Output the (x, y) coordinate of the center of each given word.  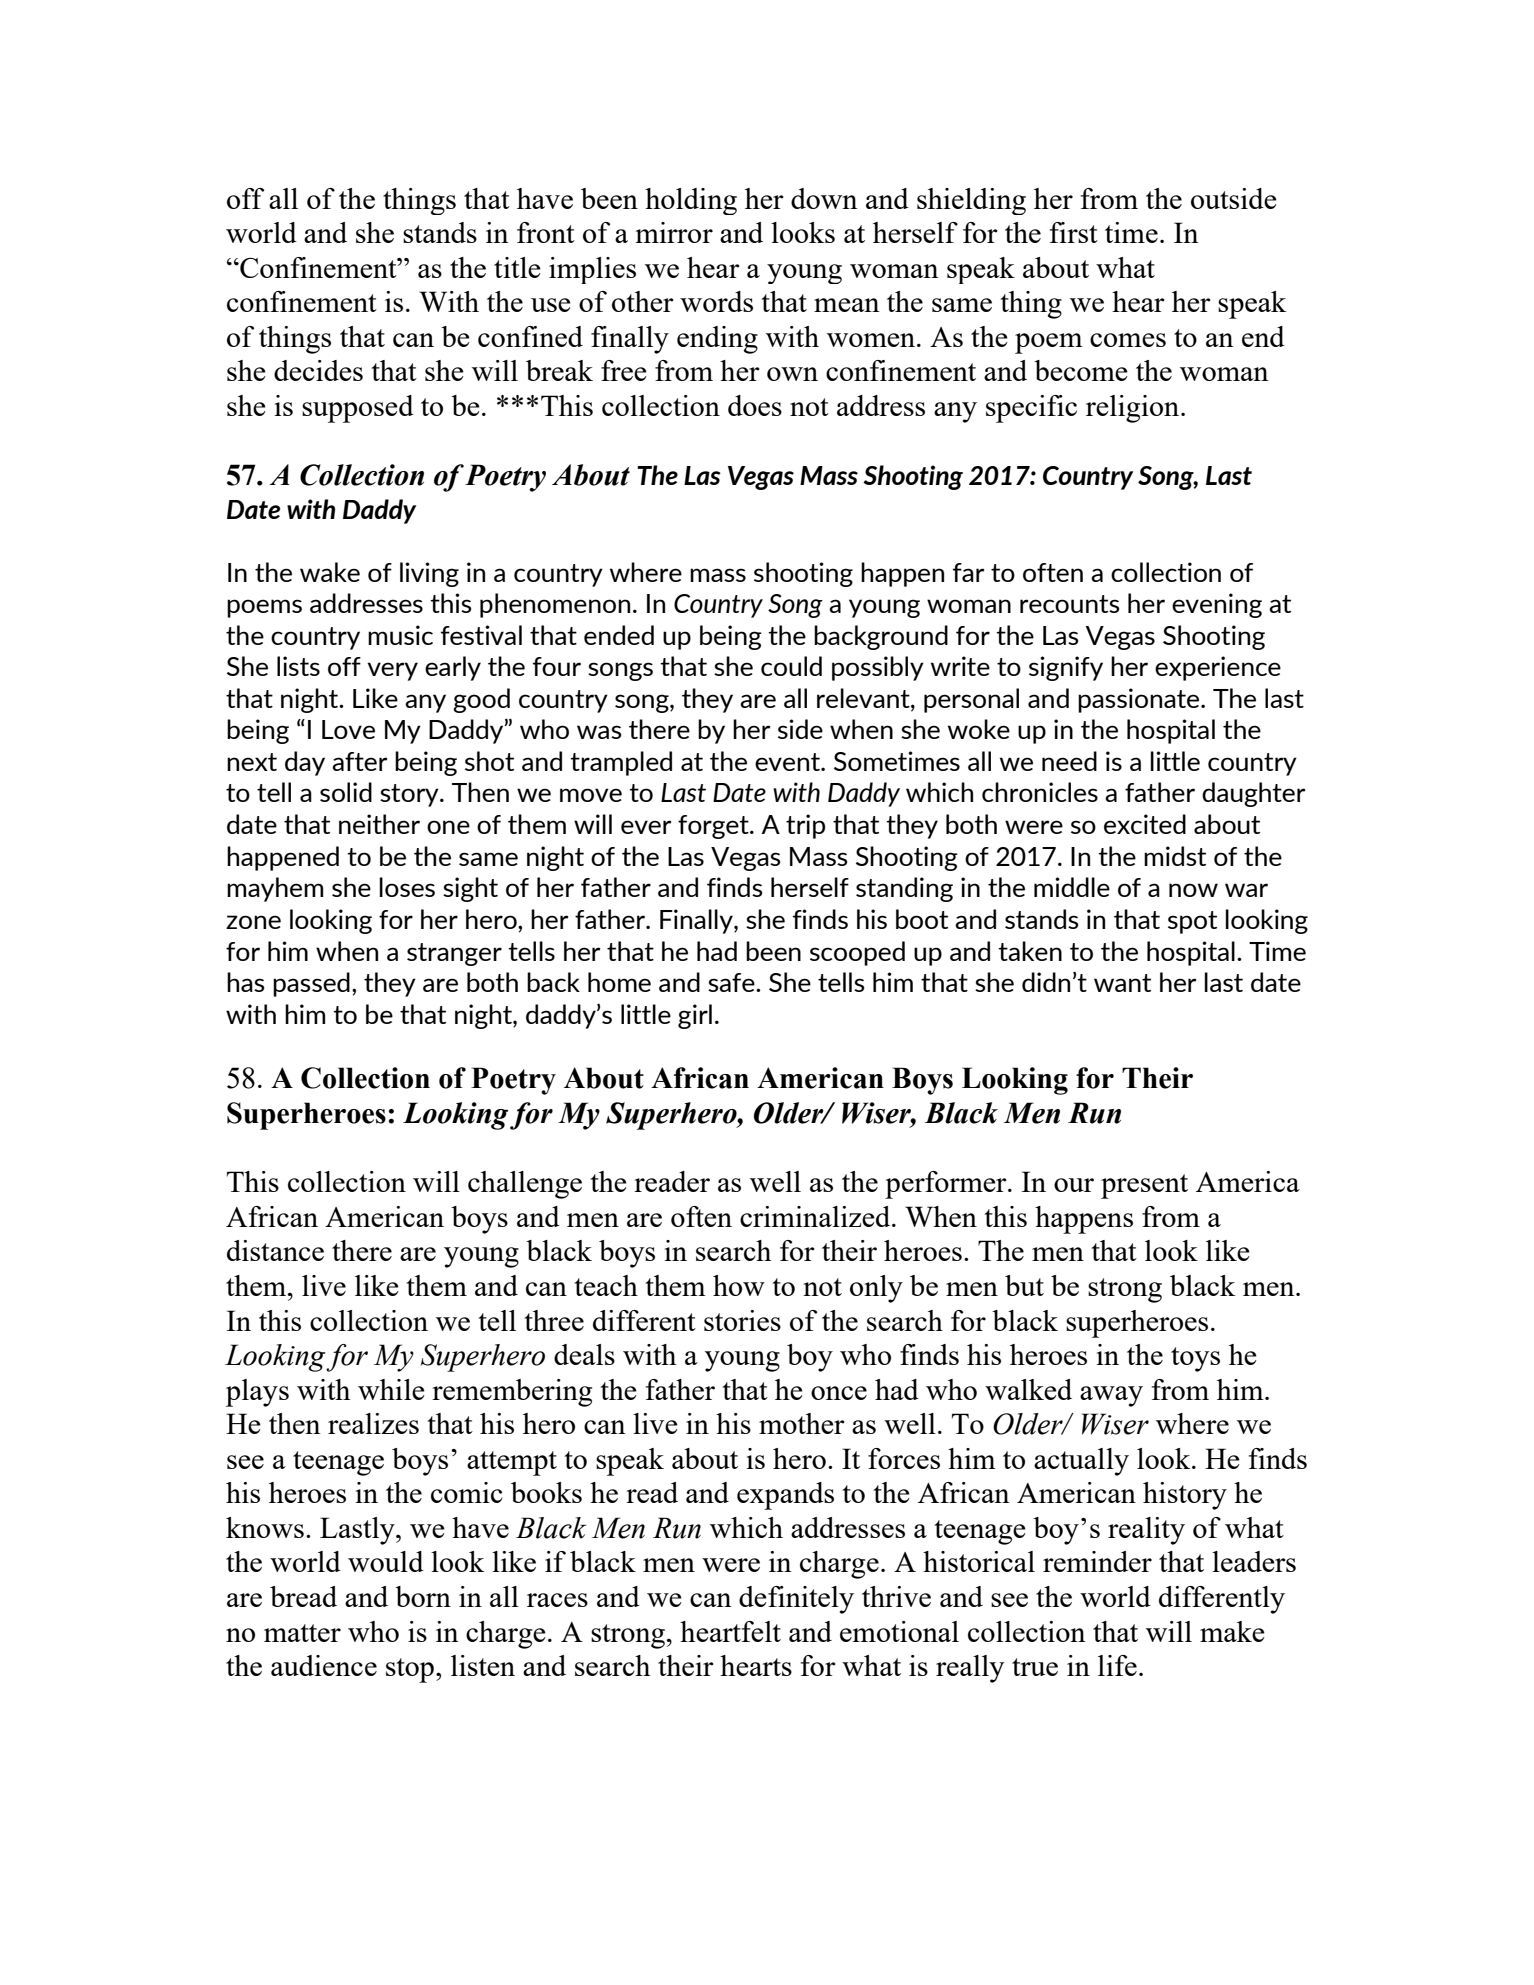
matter (302, 1633)
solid (346, 792)
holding (691, 201)
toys (1195, 1359)
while (391, 1389)
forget (714, 827)
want (1122, 983)
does (755, 405)
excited (1145, 824)
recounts (1069, 604)
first (1074, 232)
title (517, 267)
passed (311, 984)
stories (742, 1320)
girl (695, 1016)
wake (330, 572)
